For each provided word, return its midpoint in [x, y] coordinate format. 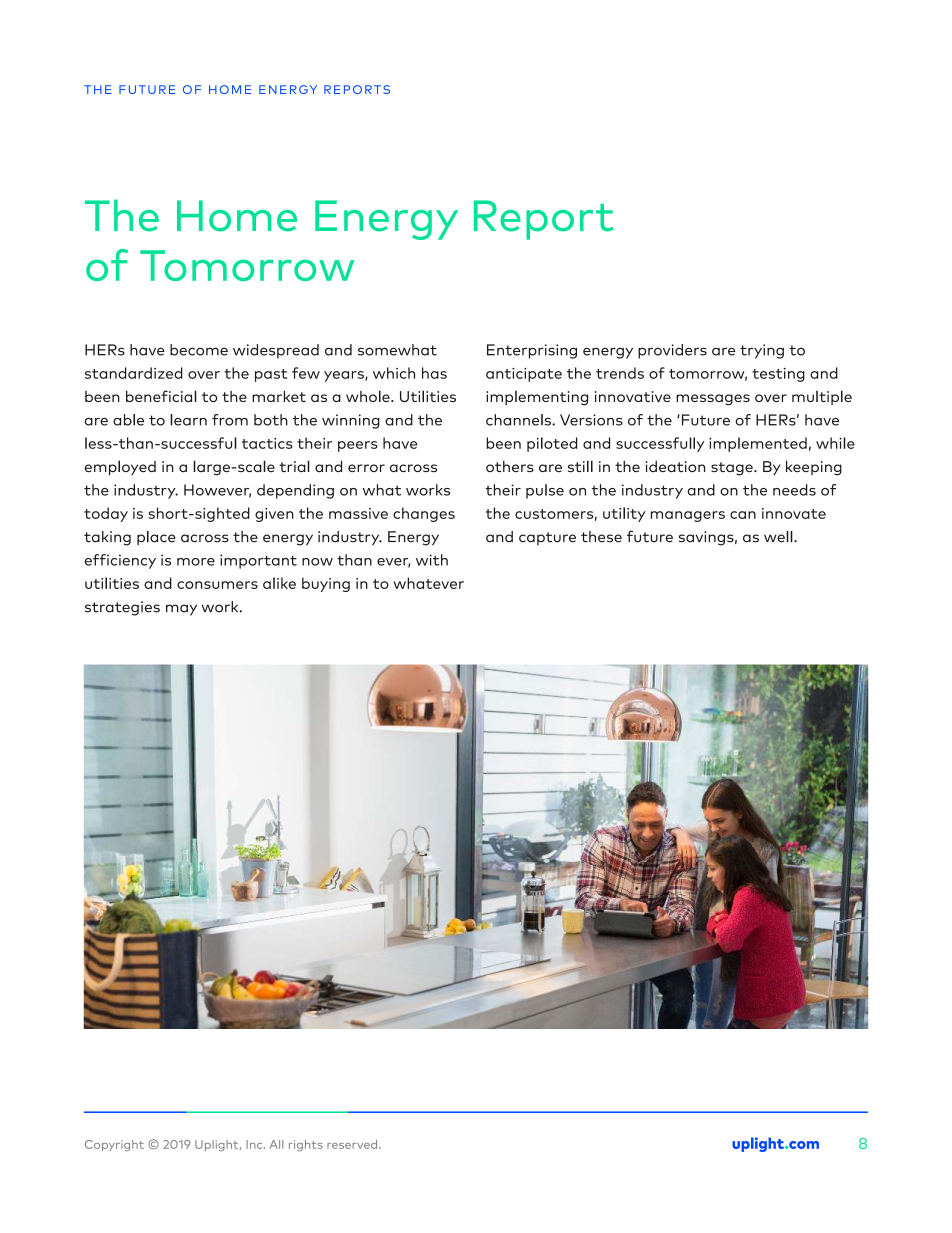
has [434, 373]
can [743, 515]
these [601, 537]
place [156, 538]
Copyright [114, 1145]
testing [778, 375]
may [181, 610]
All [276, 1144]
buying [326, 584]
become [199, 350]
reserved [353, 1144]
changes [424, 514]
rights [306, 1145]
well [779, 537]
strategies [122, 608]
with [432, 560]
